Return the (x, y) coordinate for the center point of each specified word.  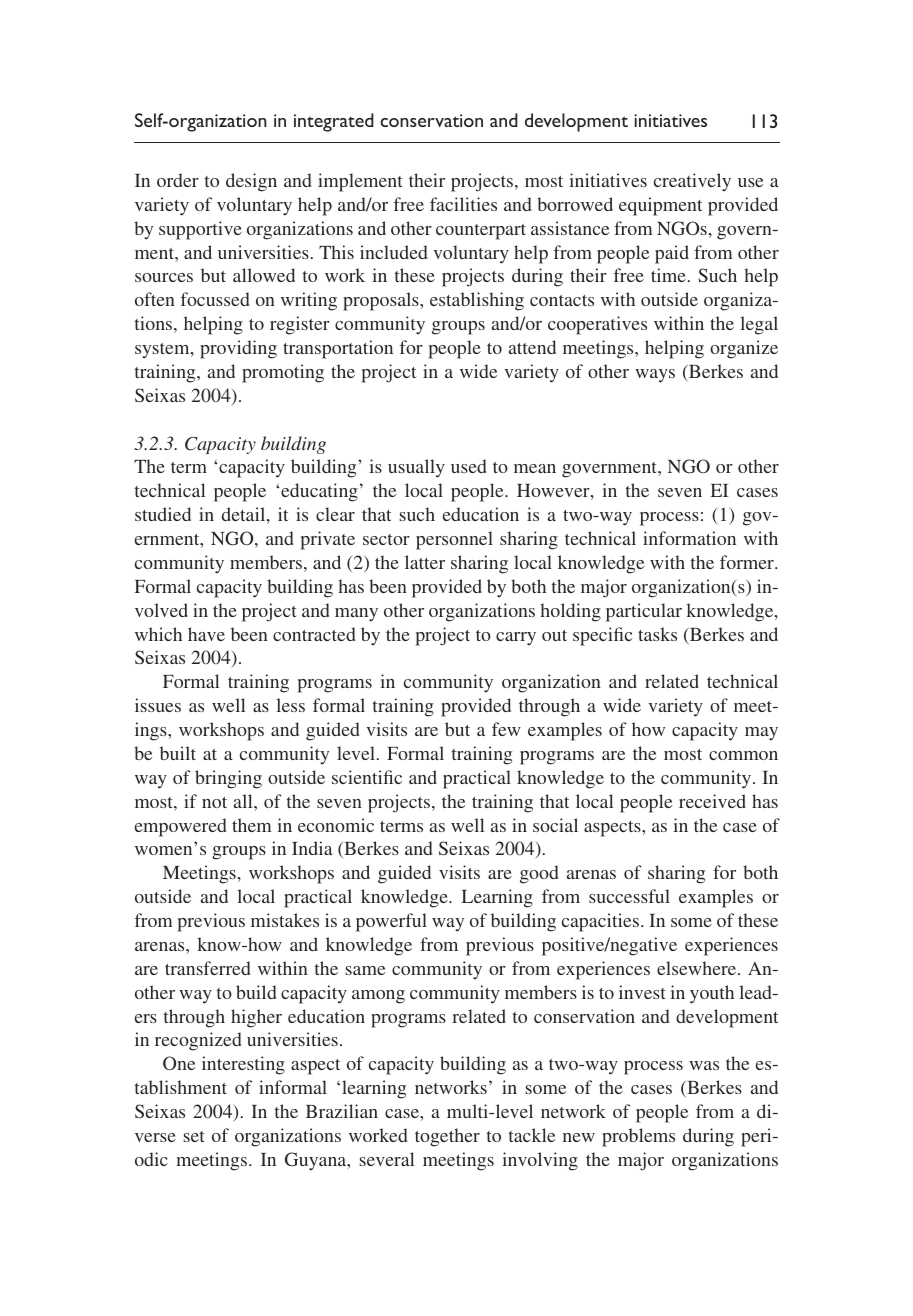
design (251, 182)
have (206, 634)
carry (516, 639)
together (447, 1137)
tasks (657, 634)
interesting (243, 1065)
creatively (692, 182)
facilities (463, 204)
